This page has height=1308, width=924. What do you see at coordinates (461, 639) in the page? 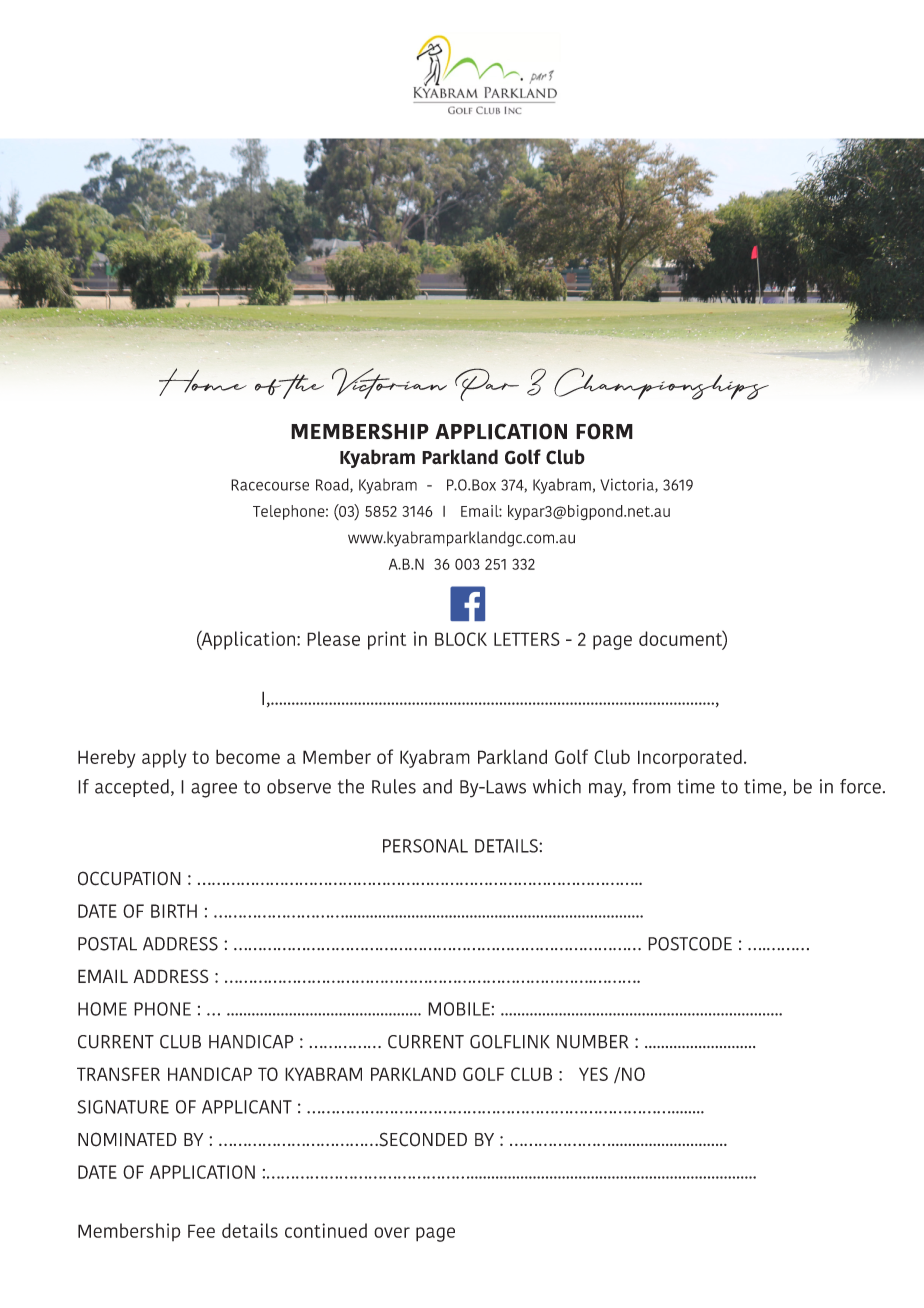
I see `BLOCK` at bounding box center [461, 639].
